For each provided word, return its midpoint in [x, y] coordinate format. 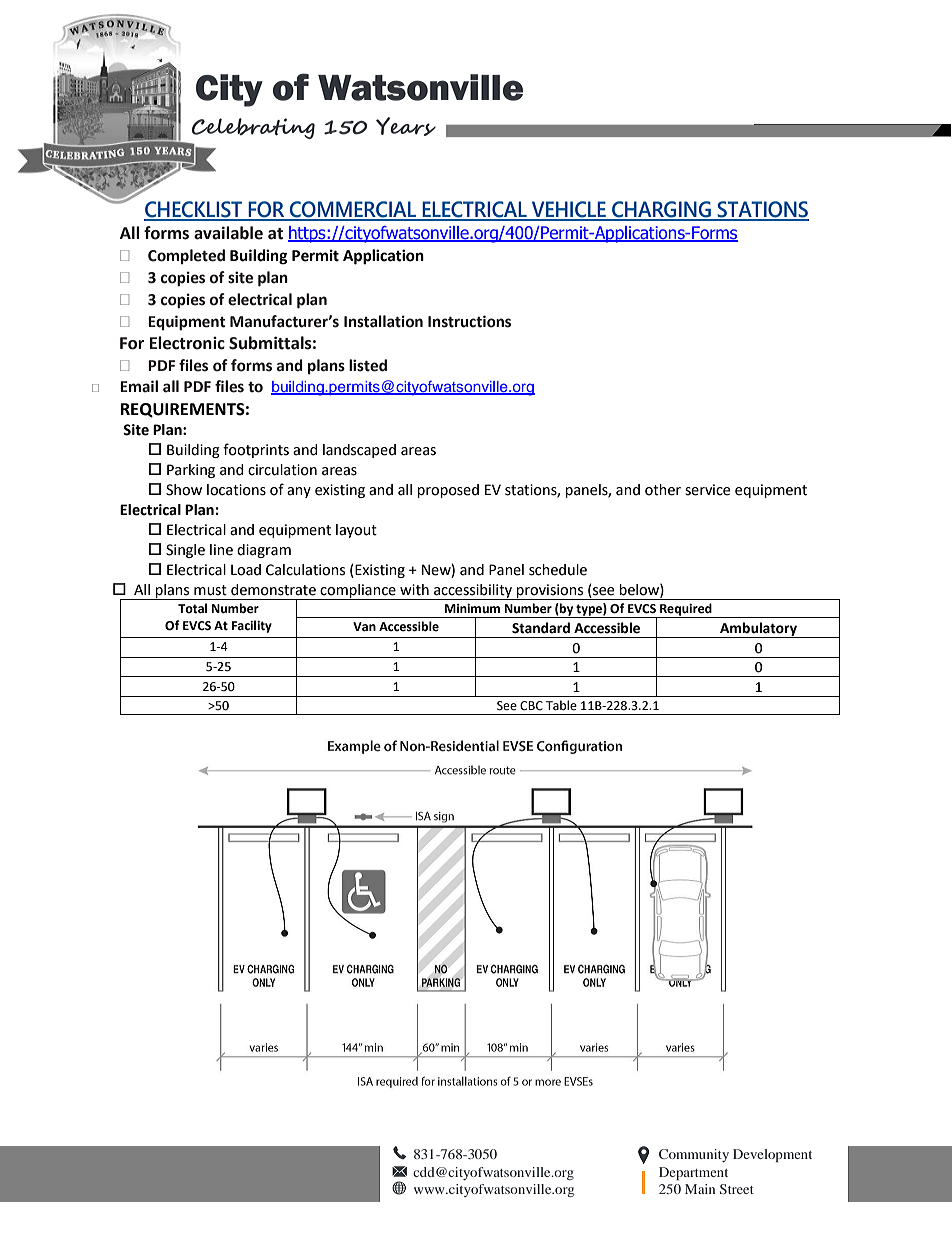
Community [694, 1155]
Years [406, 126]
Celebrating [253, 128]
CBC [531, 706]
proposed [448, 491]
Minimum [472, 608]
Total [192, 608]
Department [693, 1173]
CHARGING [661, 210]
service [707, 490]
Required [686, 610]
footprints [256, 450]
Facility [252, 626]
